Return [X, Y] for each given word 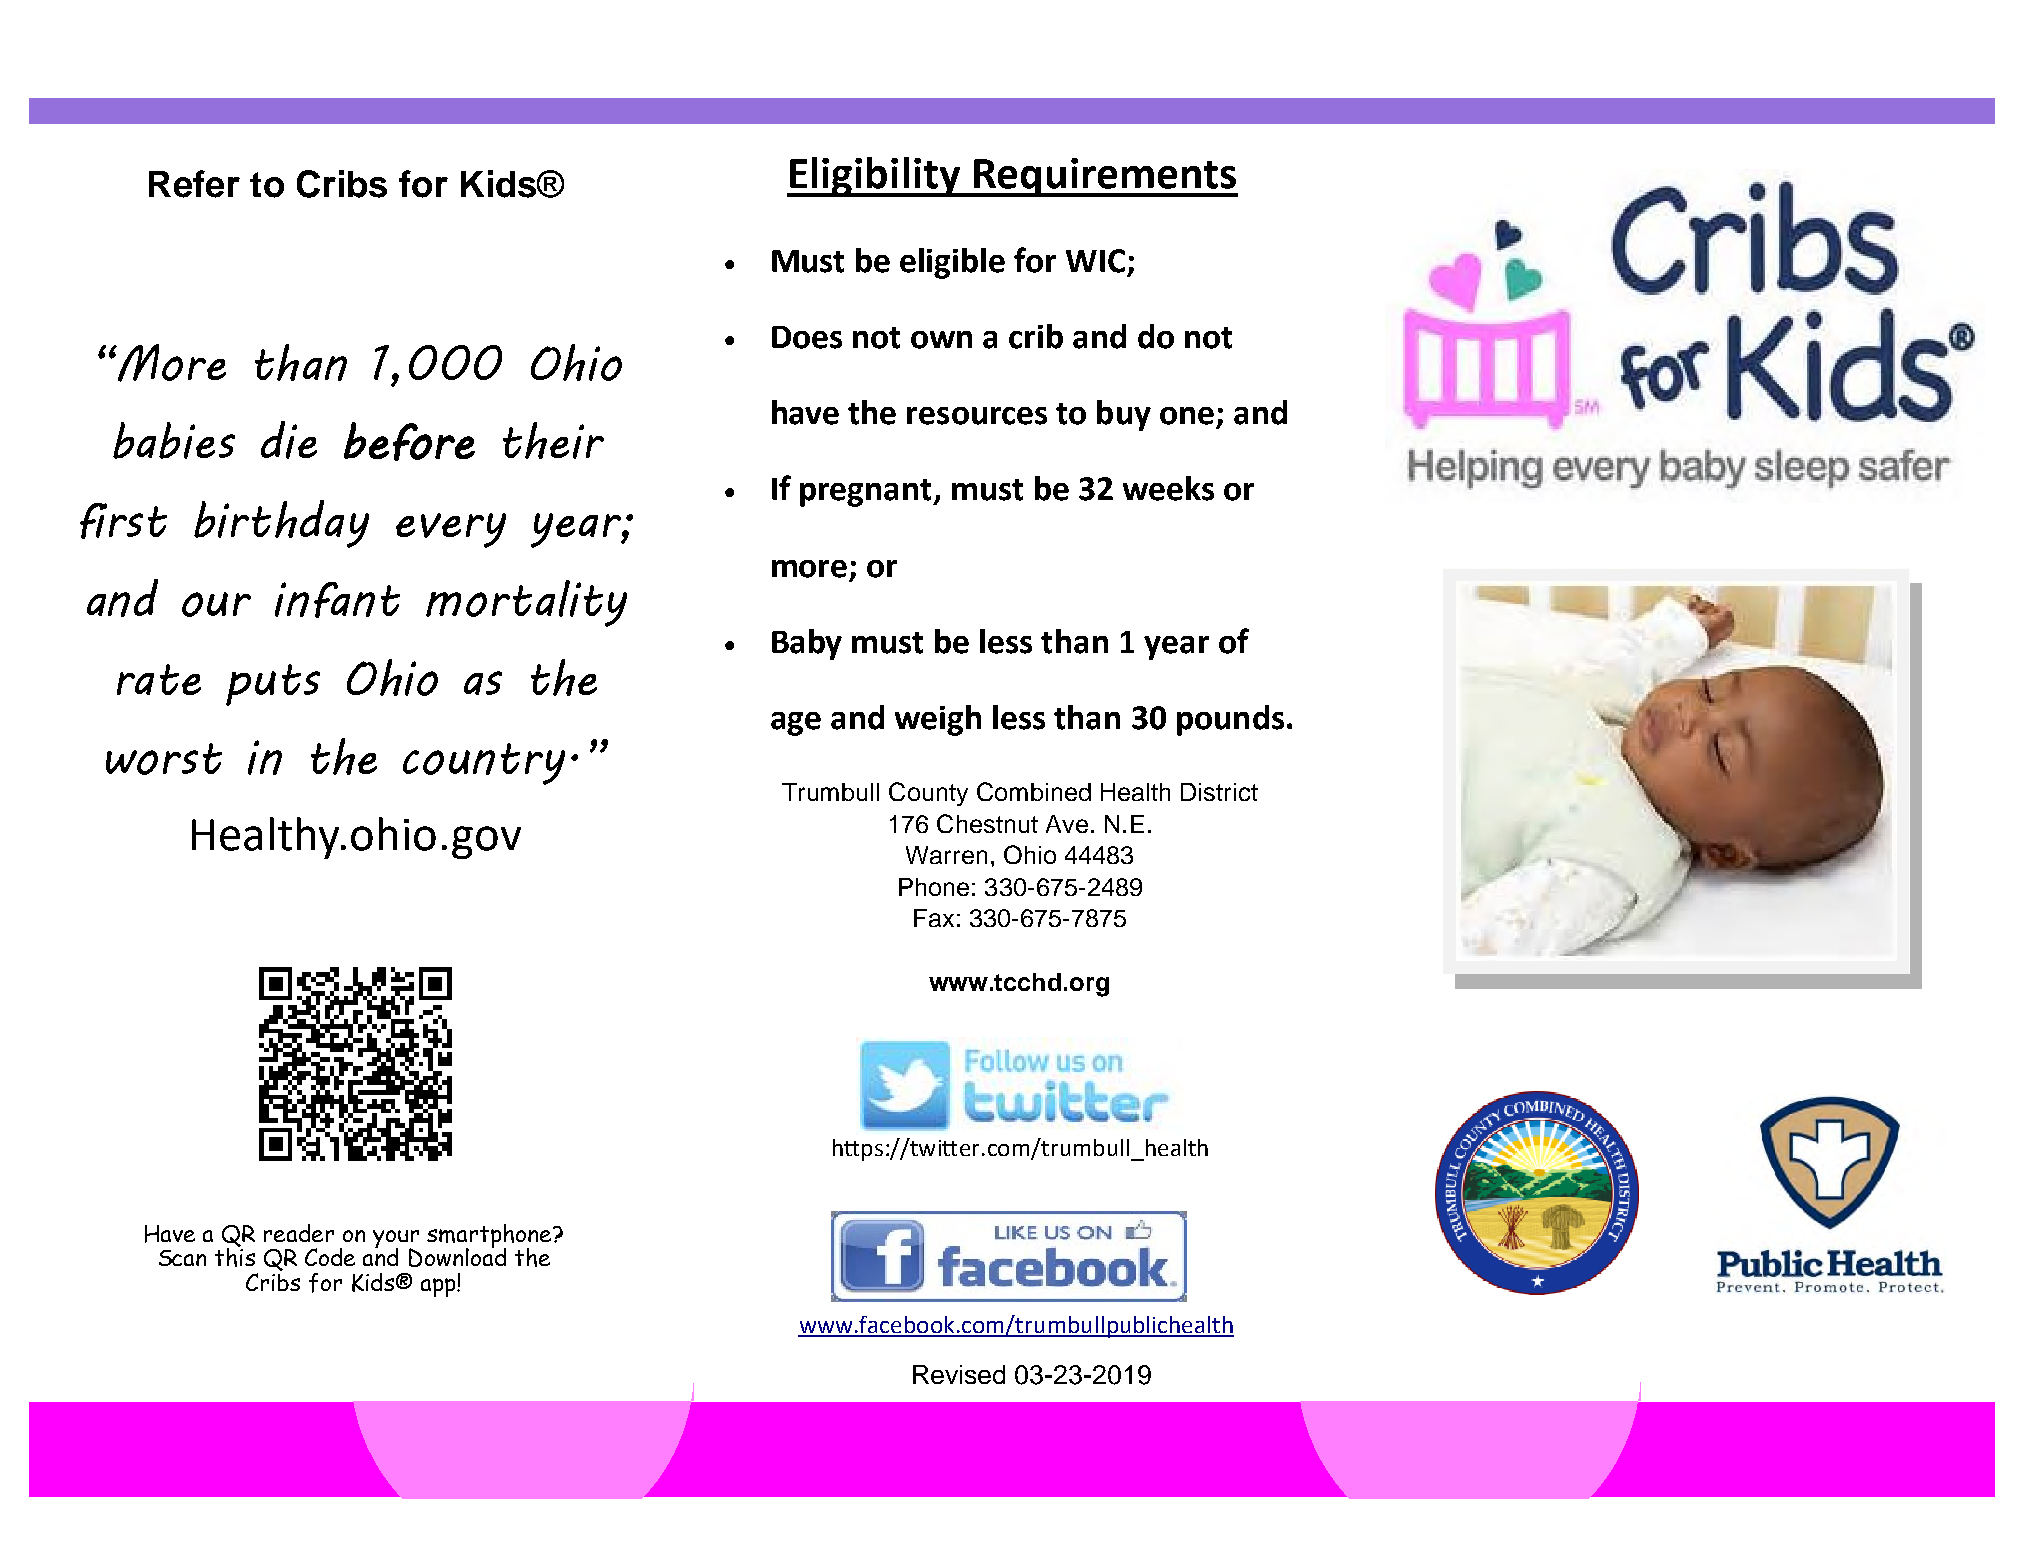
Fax [934, 918]
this [235, 1256]
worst [164, 759]
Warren [946, 855]
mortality [526, 603]
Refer [194, 184]
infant [337, 600]
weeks [1168, 488]
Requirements [1105, 177]
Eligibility [875, 177]
